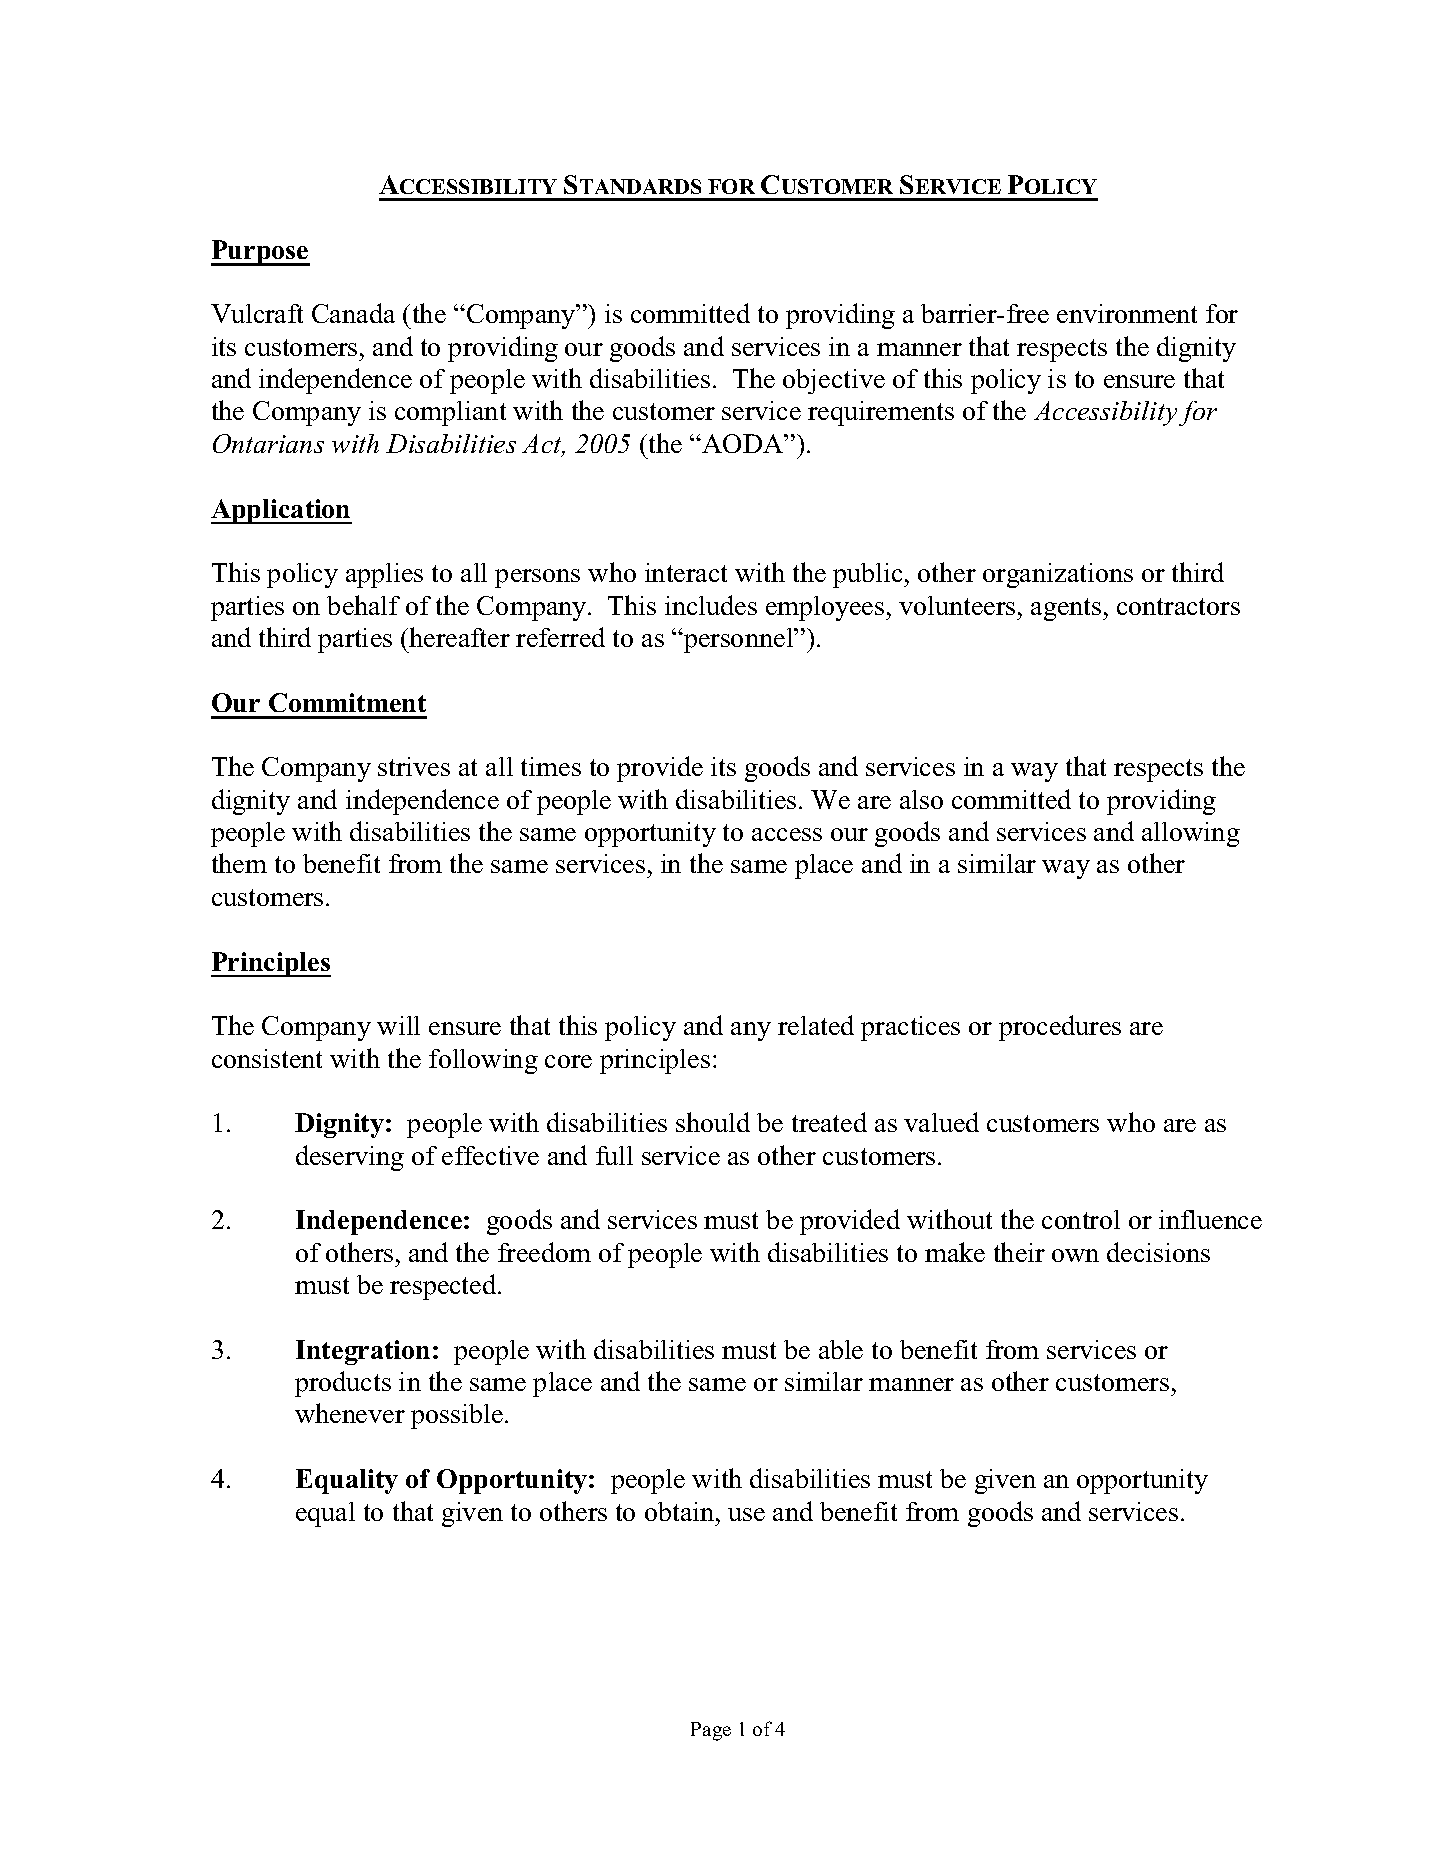  Describe the element at coordinates (353, 313) in the document. I see `Canada` at that location.
